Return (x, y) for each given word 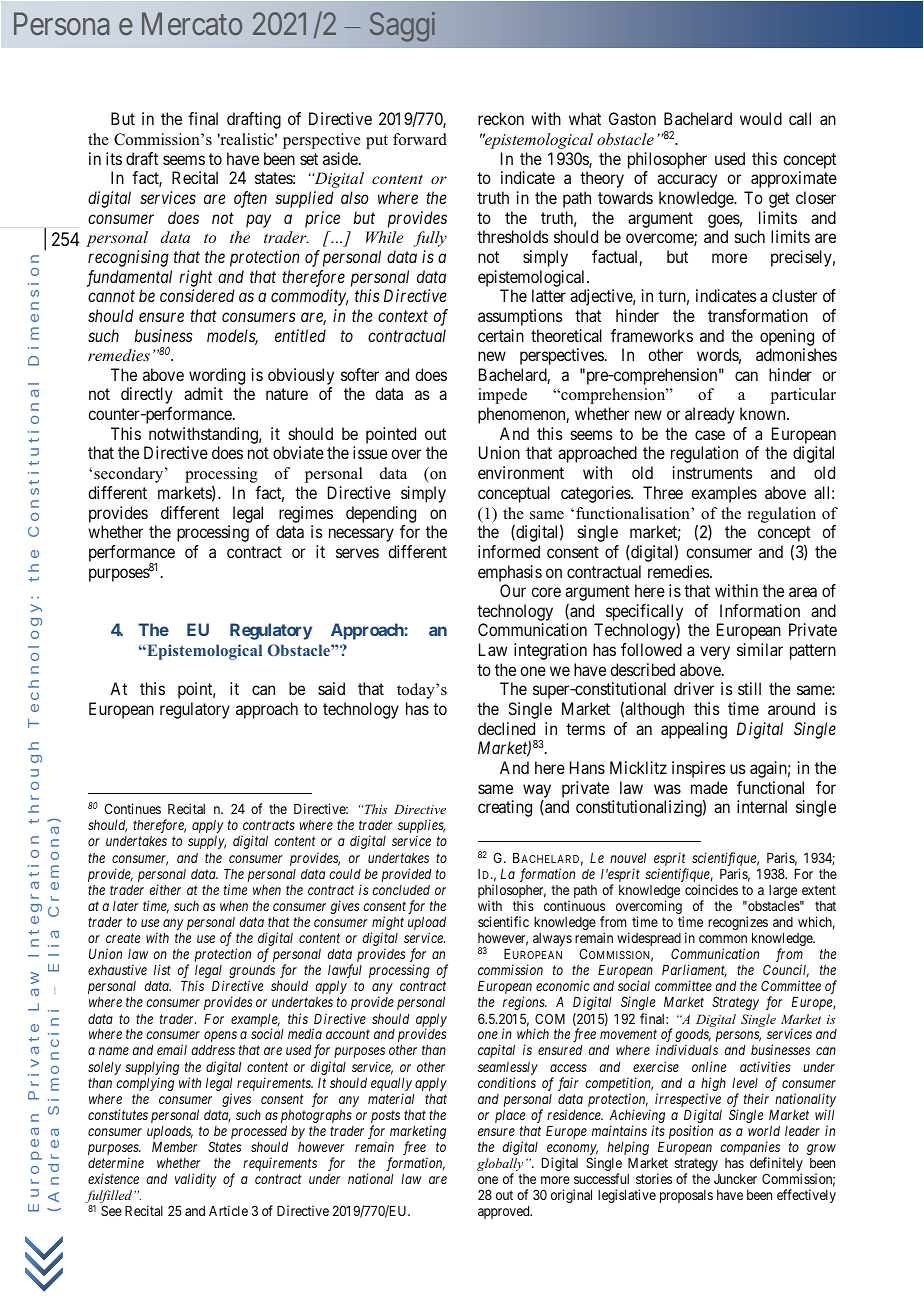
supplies (421, 827)
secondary (130, 475)
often (250, 199)
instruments (713, 472)
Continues (132, 808)
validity (195, 1180)
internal (762, 806)
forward (420, 139)
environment (521, 472)
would (761, 118)
